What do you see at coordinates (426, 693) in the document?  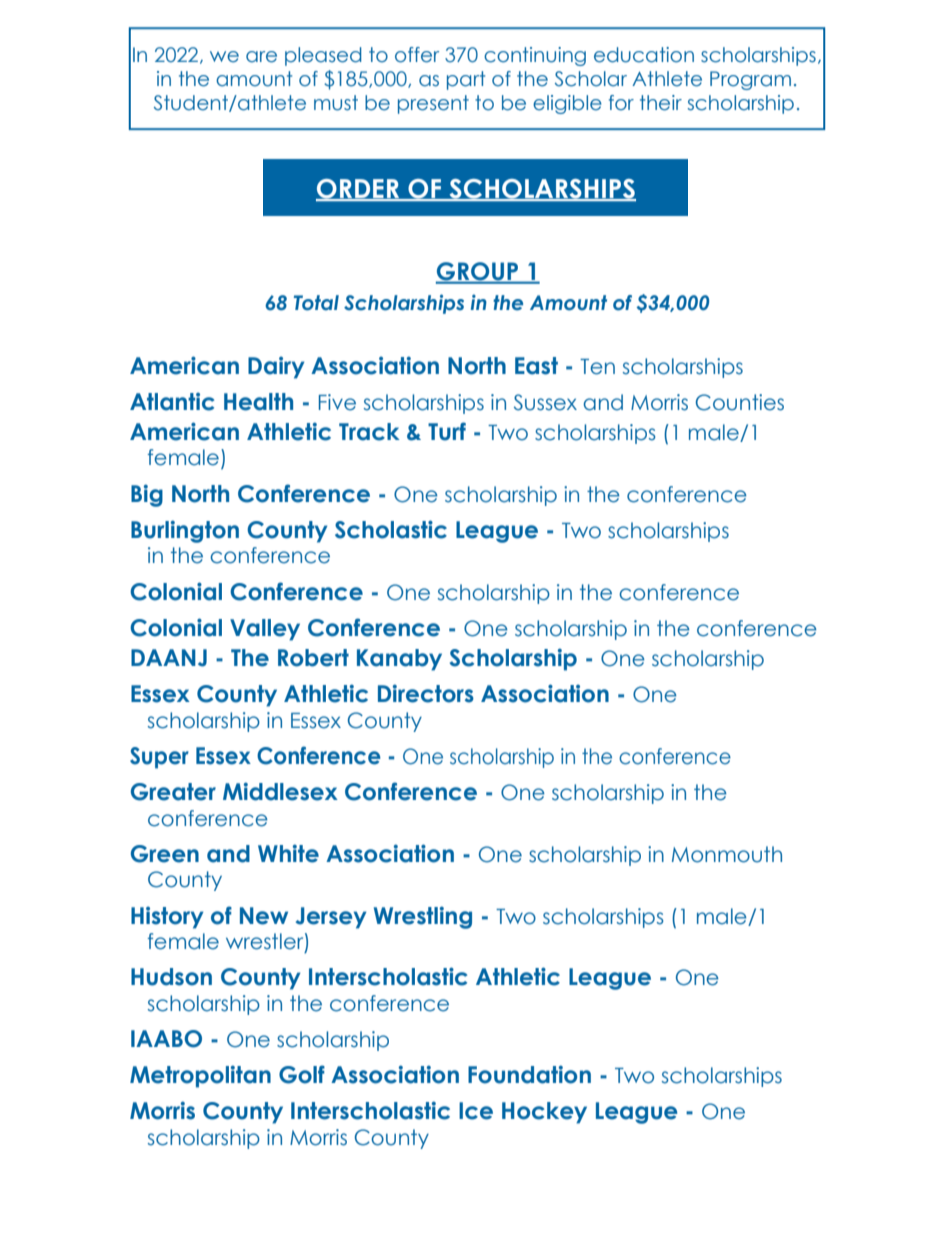 I see `Directors` at bounding box center [426, 693].
